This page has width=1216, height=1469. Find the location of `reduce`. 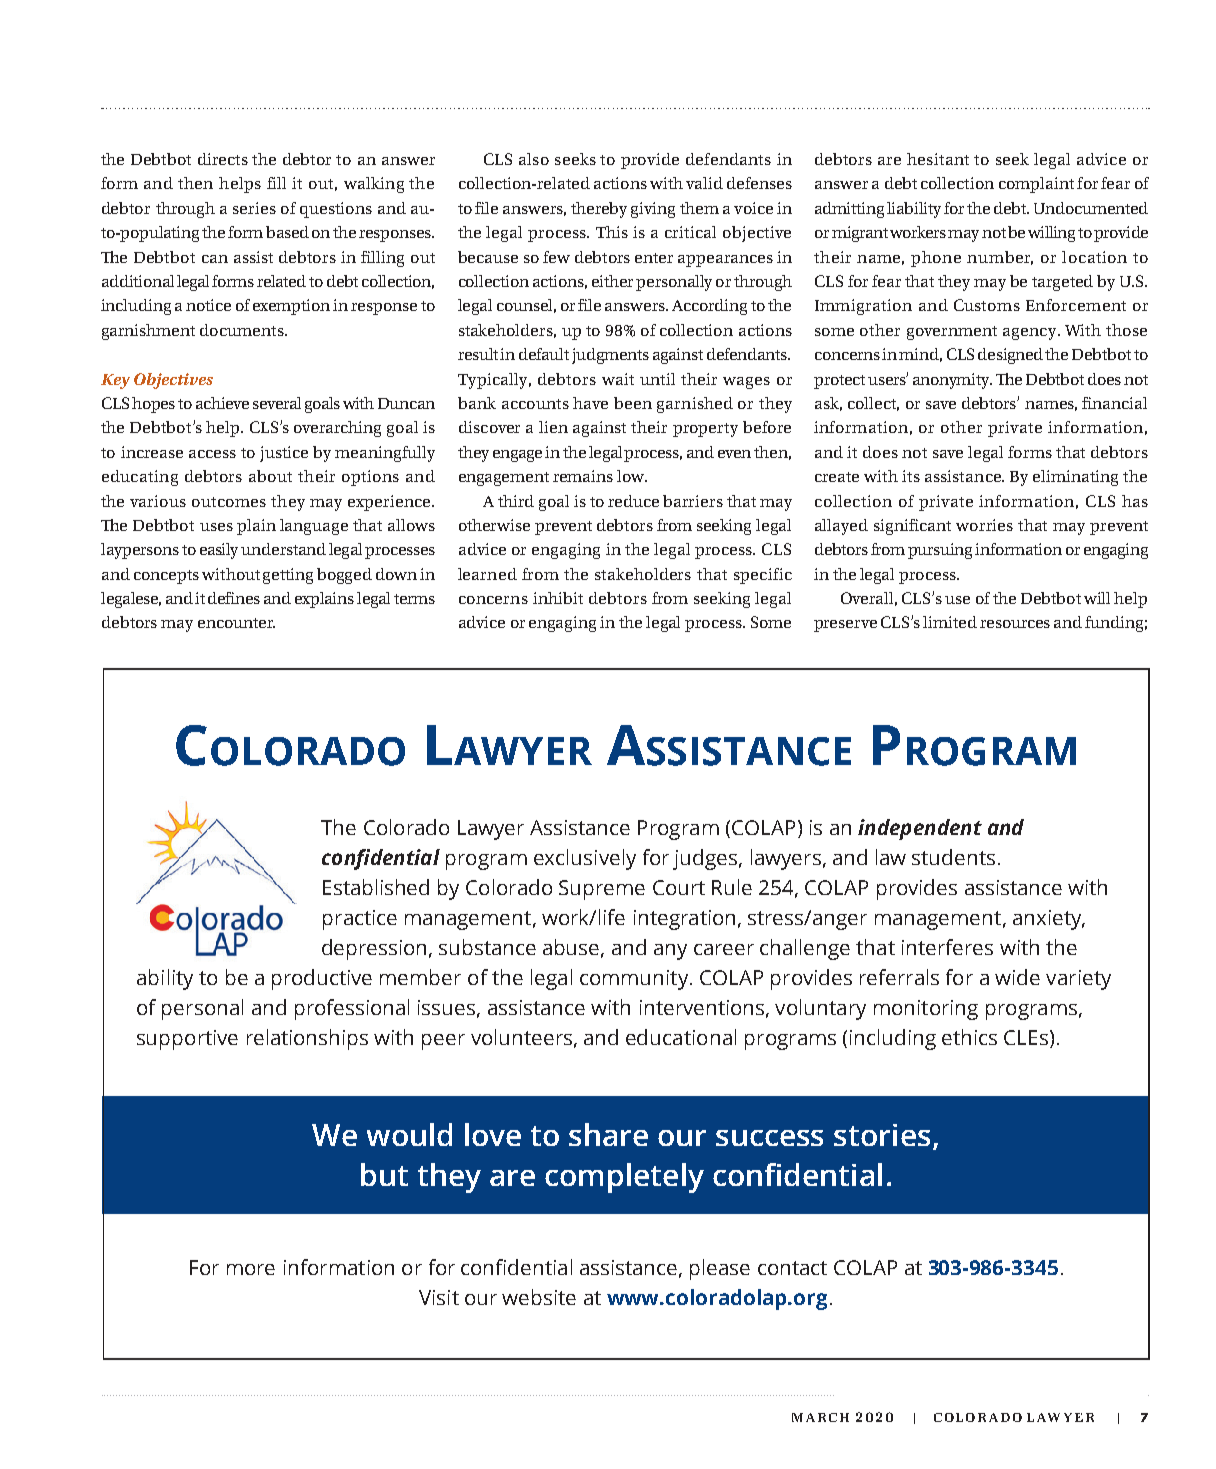

reduce is located at coordinates (633, 501).
